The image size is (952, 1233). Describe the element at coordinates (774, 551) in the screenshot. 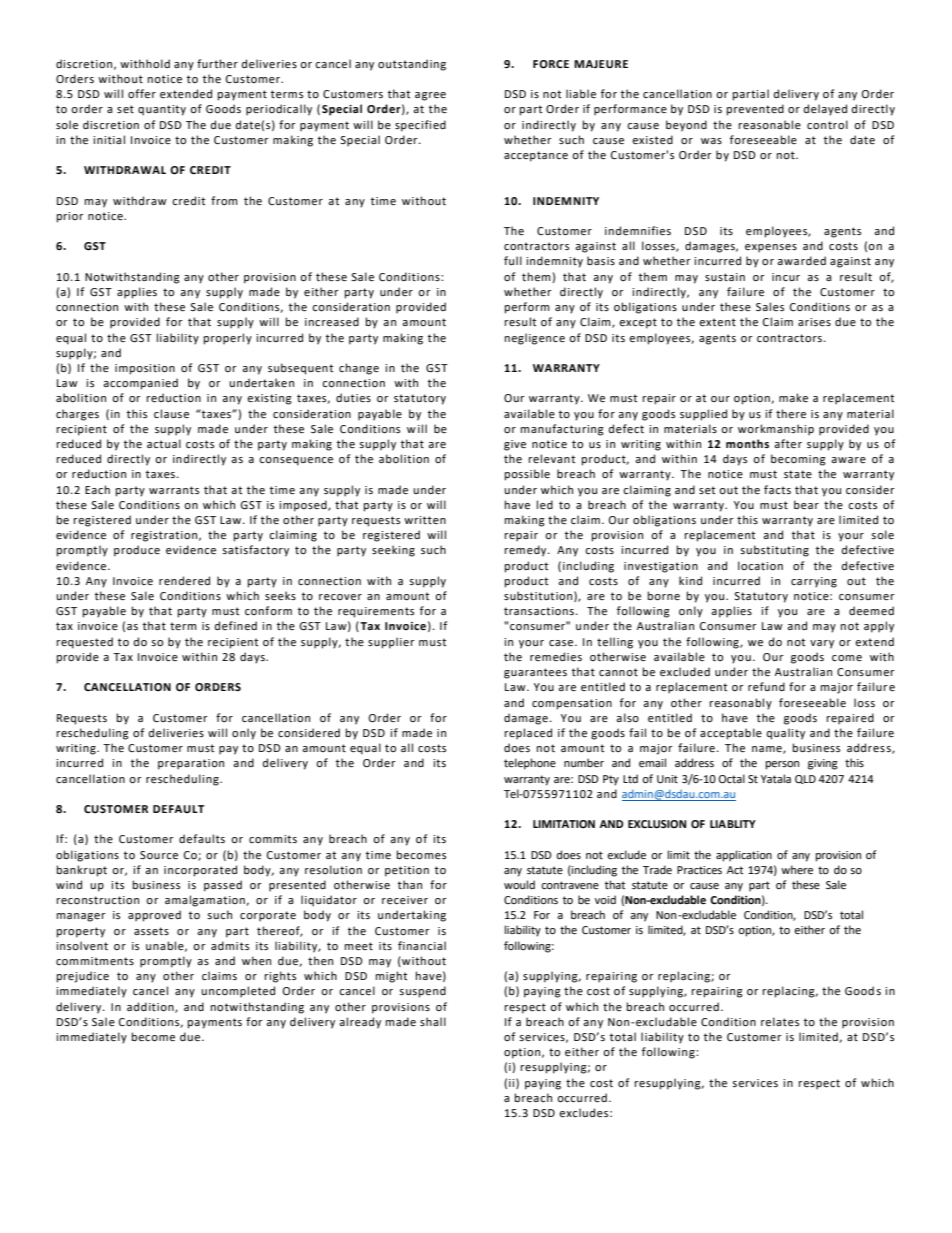

I see `substituting` at that location.
